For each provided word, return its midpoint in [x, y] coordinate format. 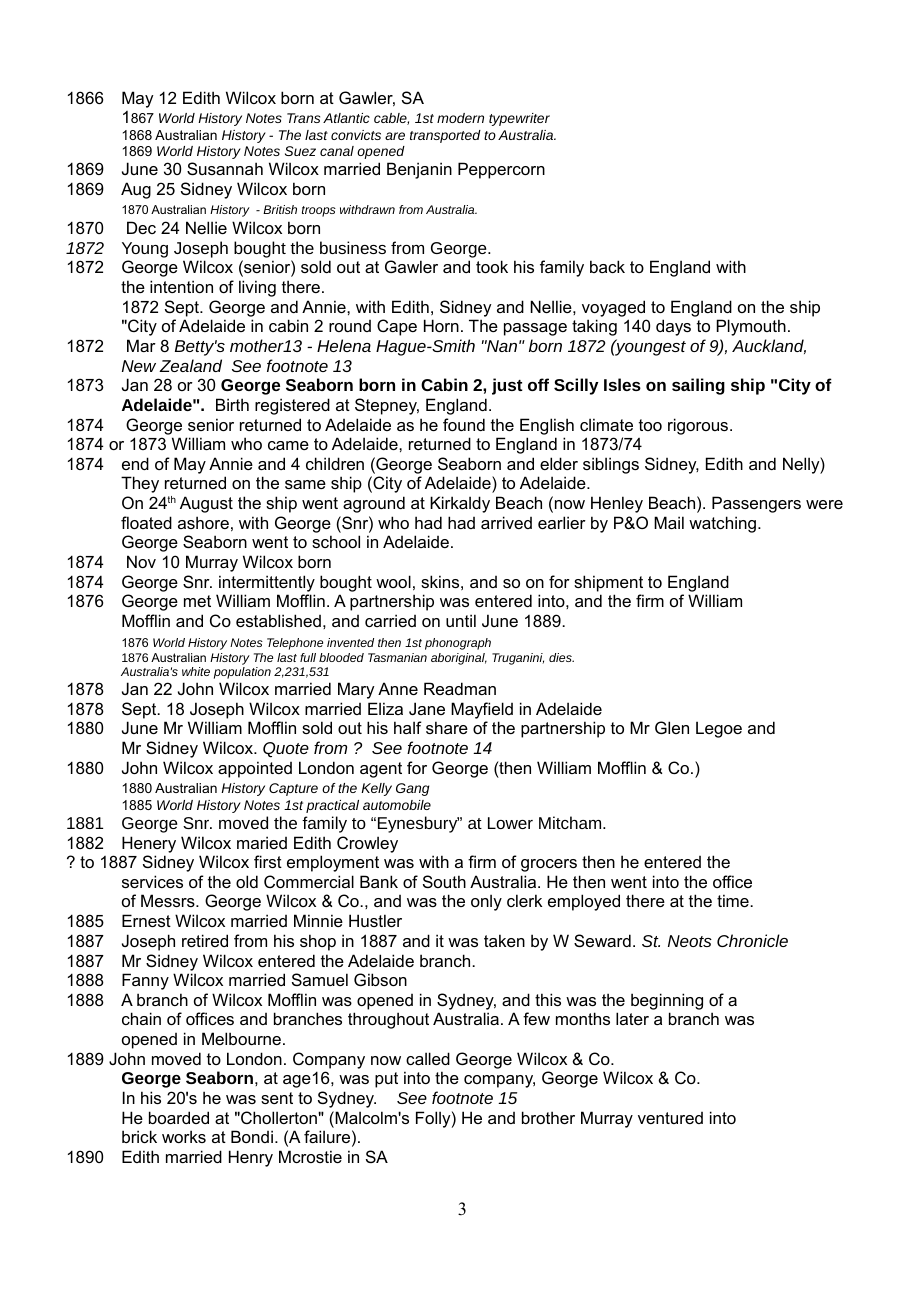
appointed [255, 769]
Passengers [756, 504]
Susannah [225, 168]
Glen [672, 727]
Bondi [252, 1136]
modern [460, 118]
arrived [506, 522]
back [607, 266]
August [206, 504]
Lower [510, 823]
